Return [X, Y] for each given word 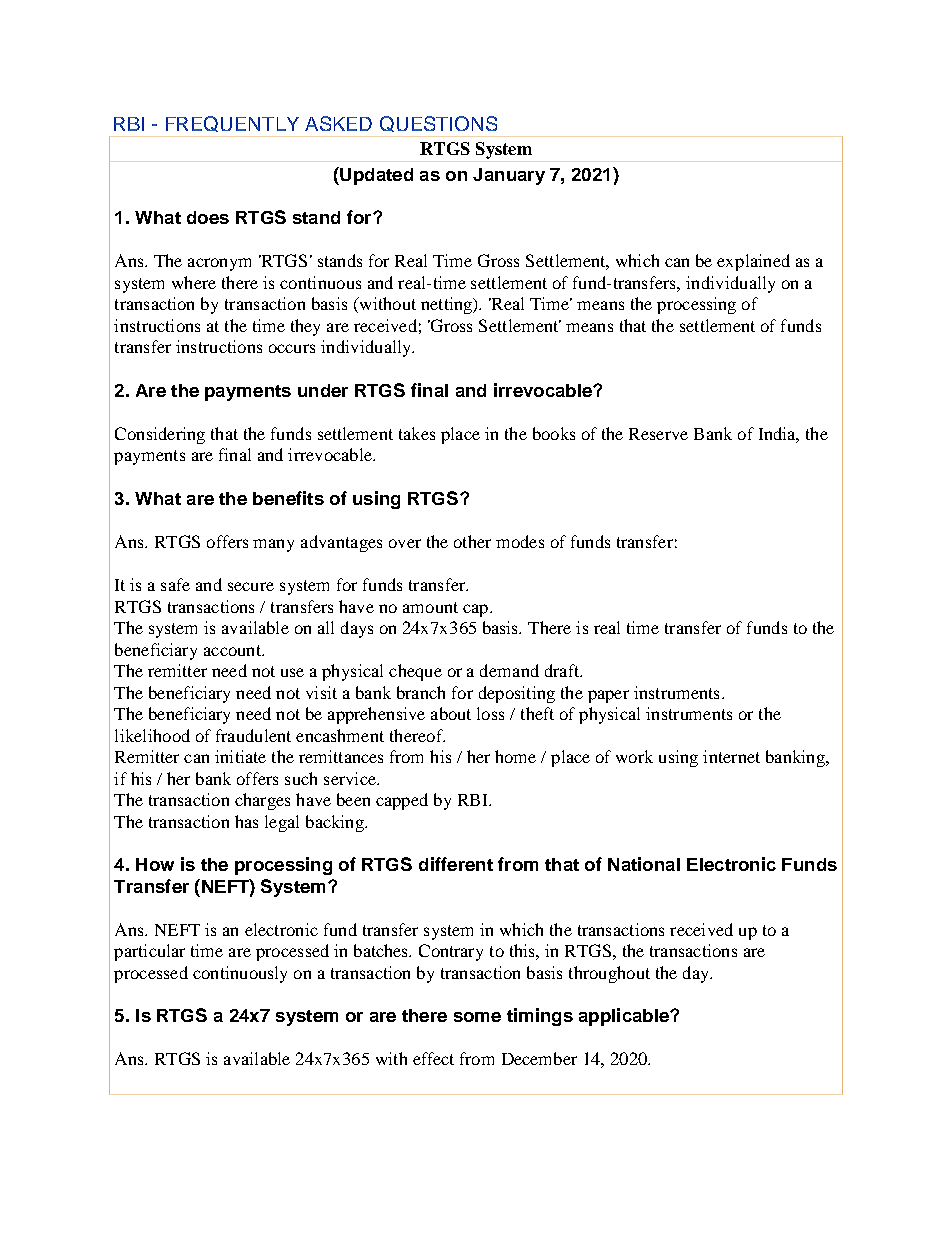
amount [430, 607]
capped [402, 801]
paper [608, 696]
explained [753, 262]
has [246, 821]
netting [448, 305]
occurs [292, 348]
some [477, 1017]
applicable [625, 1017]
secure [251, 586]
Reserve [658, 434]
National [644, 864]
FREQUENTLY [232, 124]
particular [149, 952]
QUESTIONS [438, 124]
